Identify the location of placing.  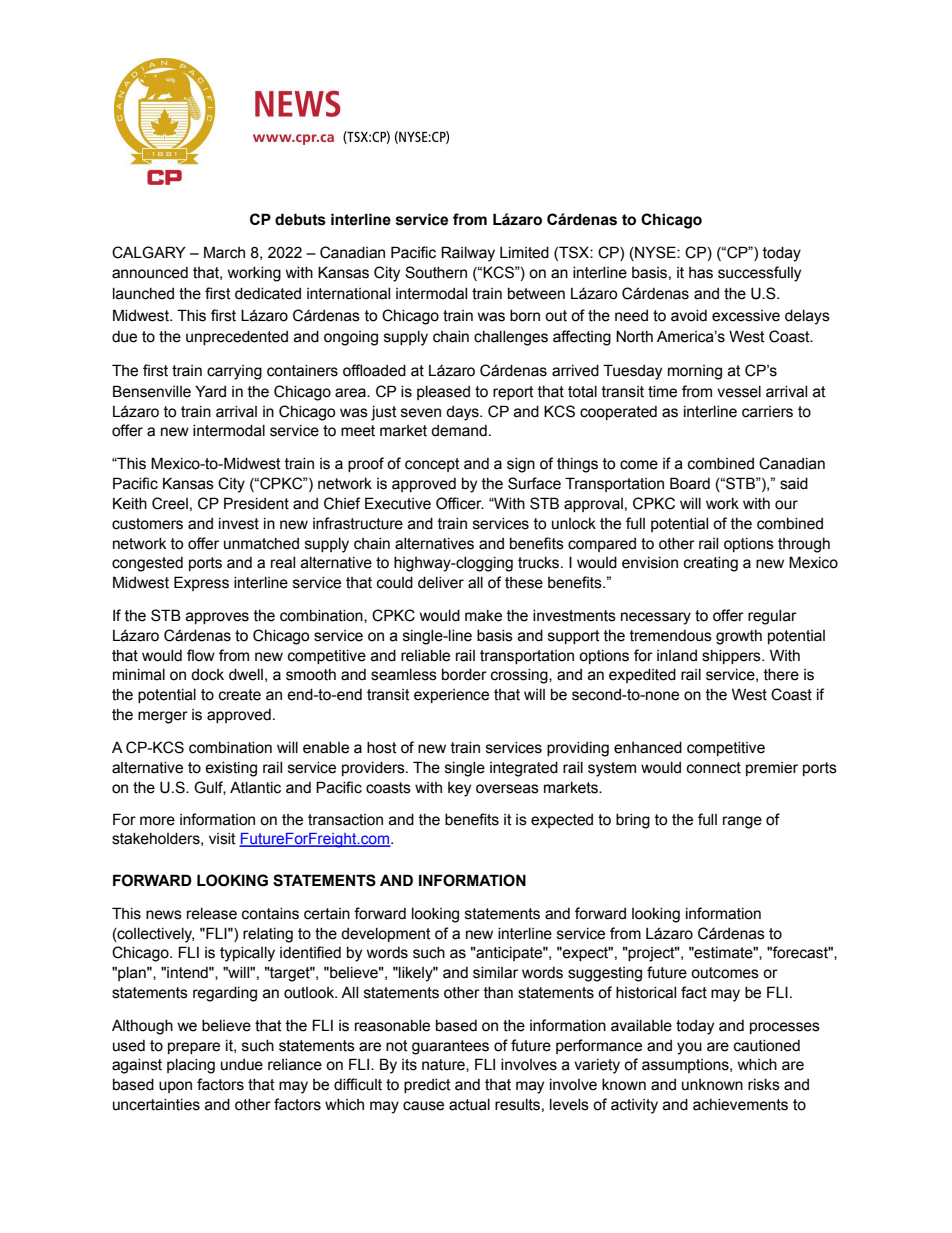
(191, 1066).
